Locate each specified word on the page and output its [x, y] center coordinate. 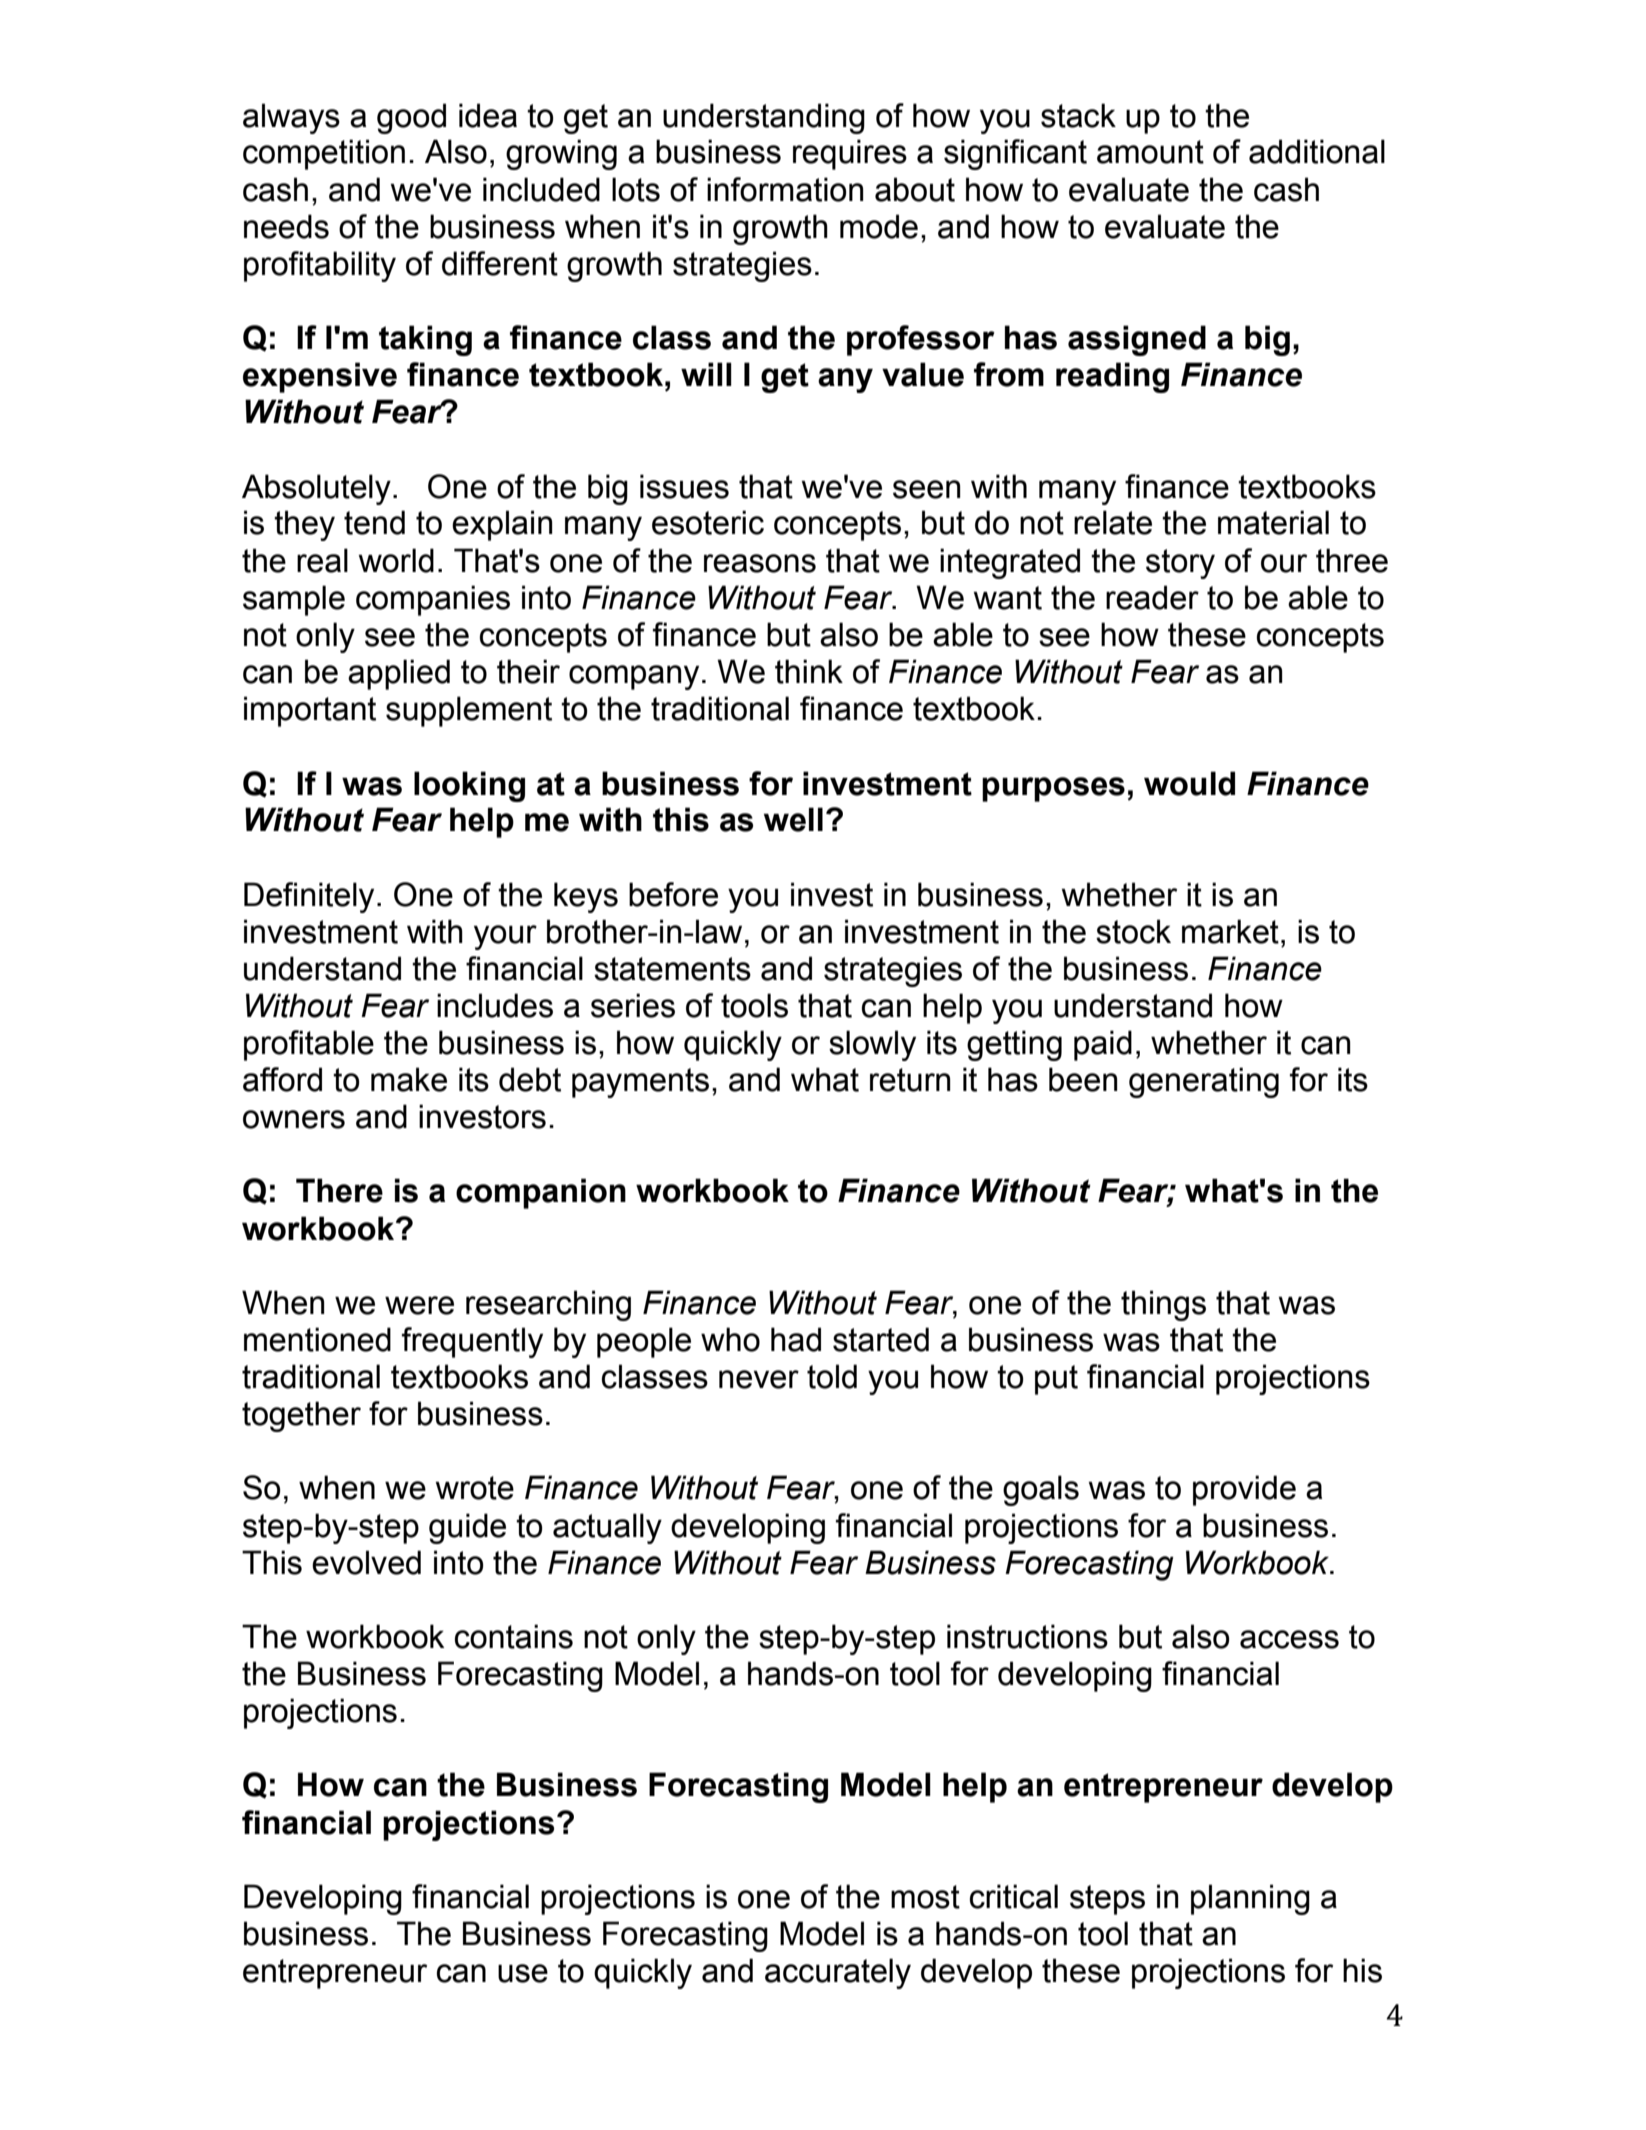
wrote [475, 1488]
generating [1204, 1082]
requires [850, 154]
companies [433, 600]
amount [1150, 152]
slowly [872, 1045]
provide [1244, 1490]
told [832, 1376]
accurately [838, 1973]
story [1180, 564]
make [409, 1079]
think [809, 671]
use [523, 1973]
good [411, 118]
